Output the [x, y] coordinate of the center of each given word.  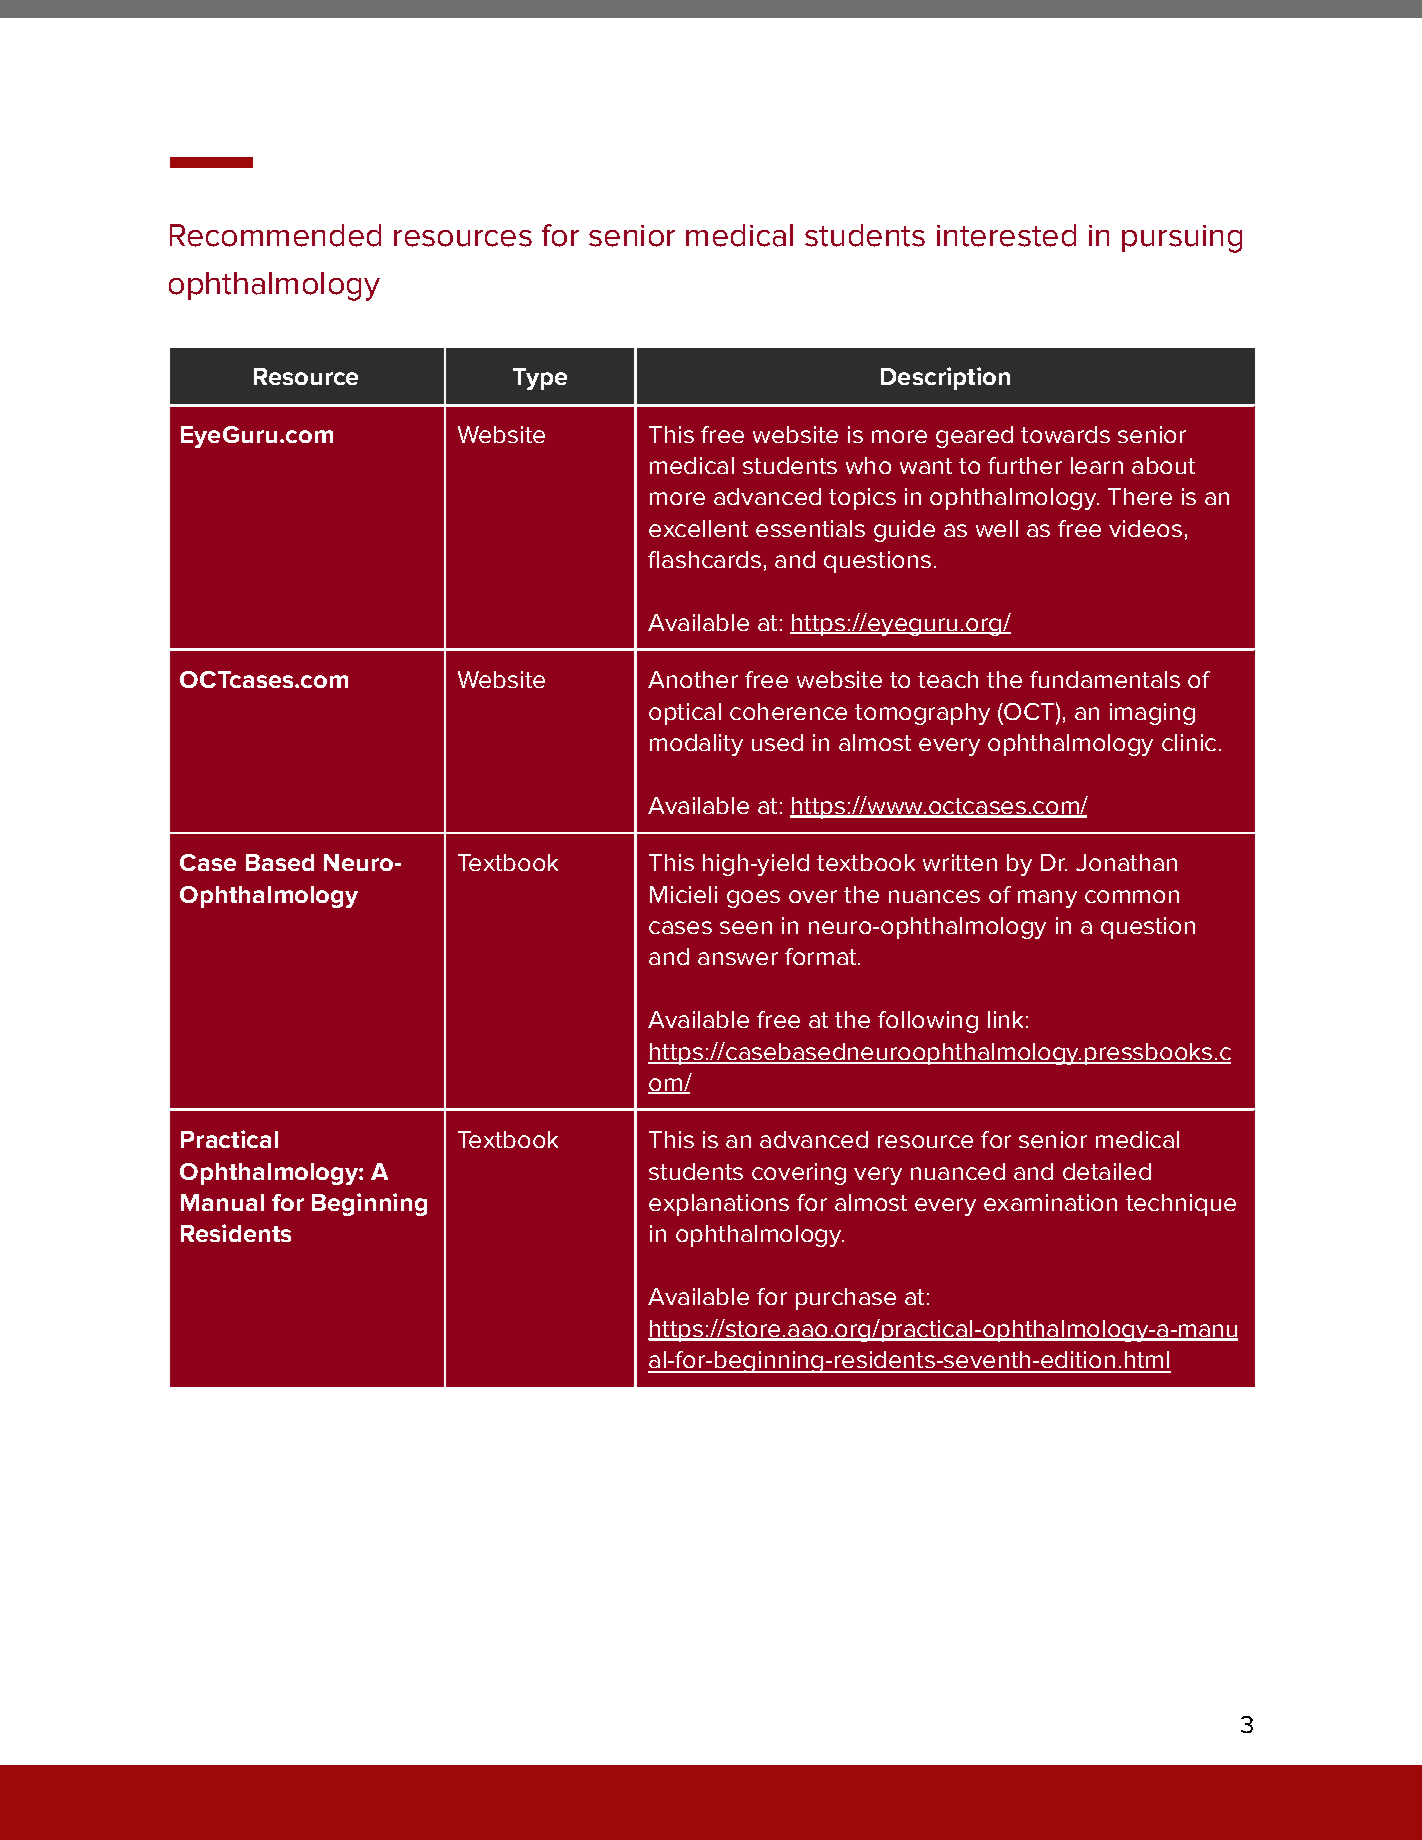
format [822, 956]
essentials [810, 528]
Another [693, 679]
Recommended [275, 235]
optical [685, 714]
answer [738, 958]
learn [1097, 465]
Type [540, 379]
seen [746, 927]
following [928, 1022]
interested [1006, 235]
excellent [698, 528]
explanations [719, 1205]
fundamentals [1105, 679]
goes [753, 899]
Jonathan [1126, 862]
